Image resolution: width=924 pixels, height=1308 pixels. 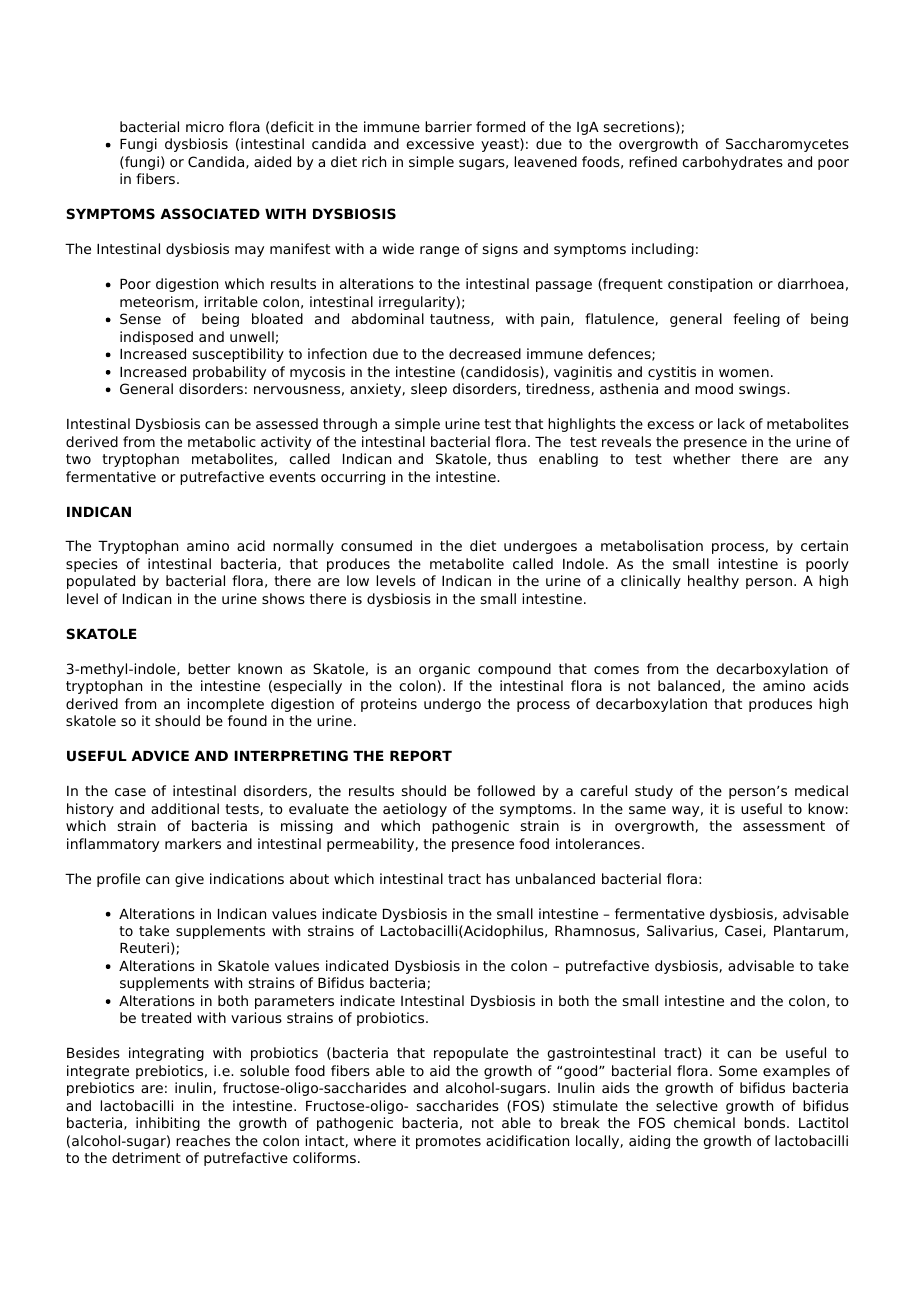 What do you see at coordinates (498, 878) in the image?
I see `has` at bounding box center [498, 878].
